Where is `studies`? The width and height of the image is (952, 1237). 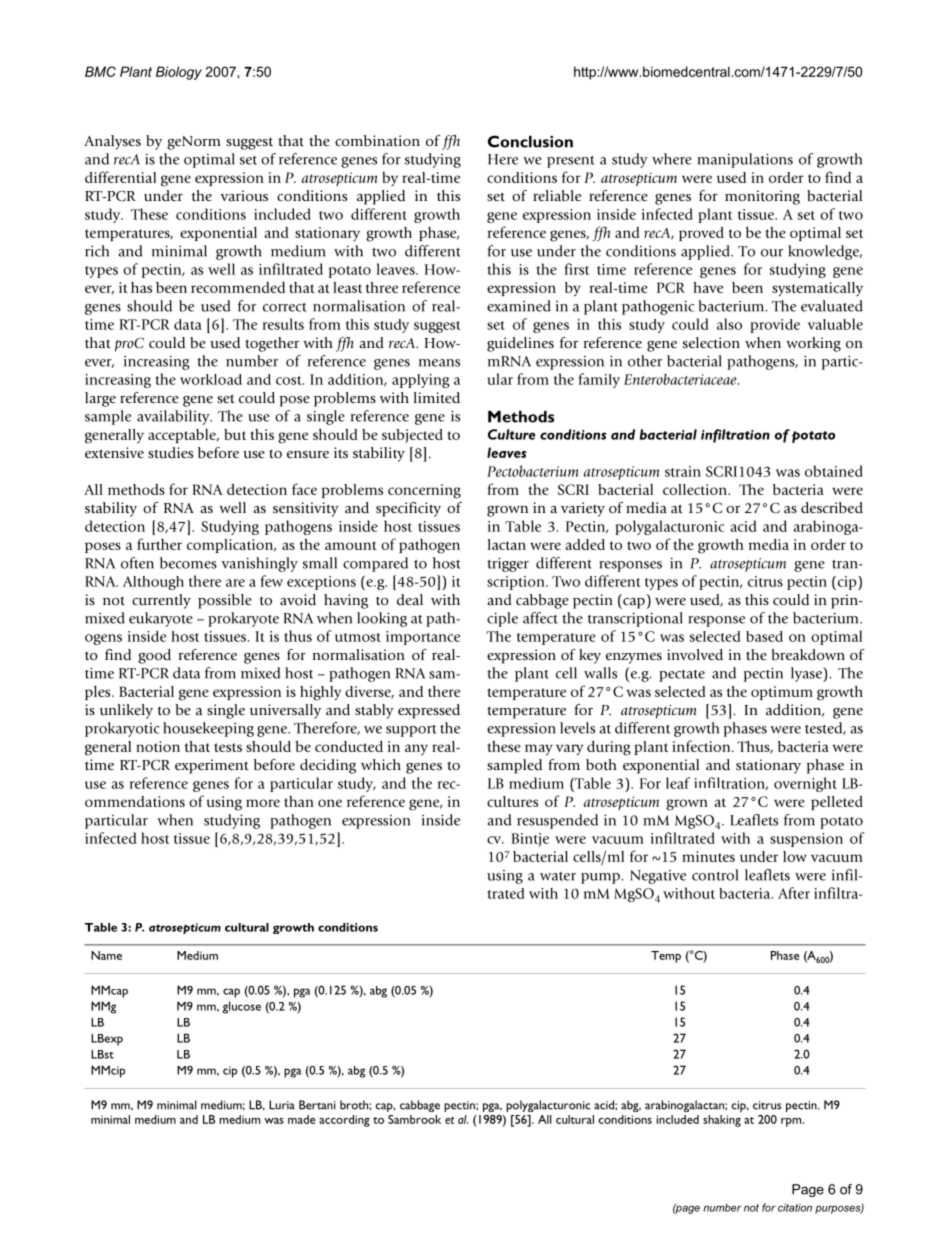
studies is located at coordinates (170, 453).
